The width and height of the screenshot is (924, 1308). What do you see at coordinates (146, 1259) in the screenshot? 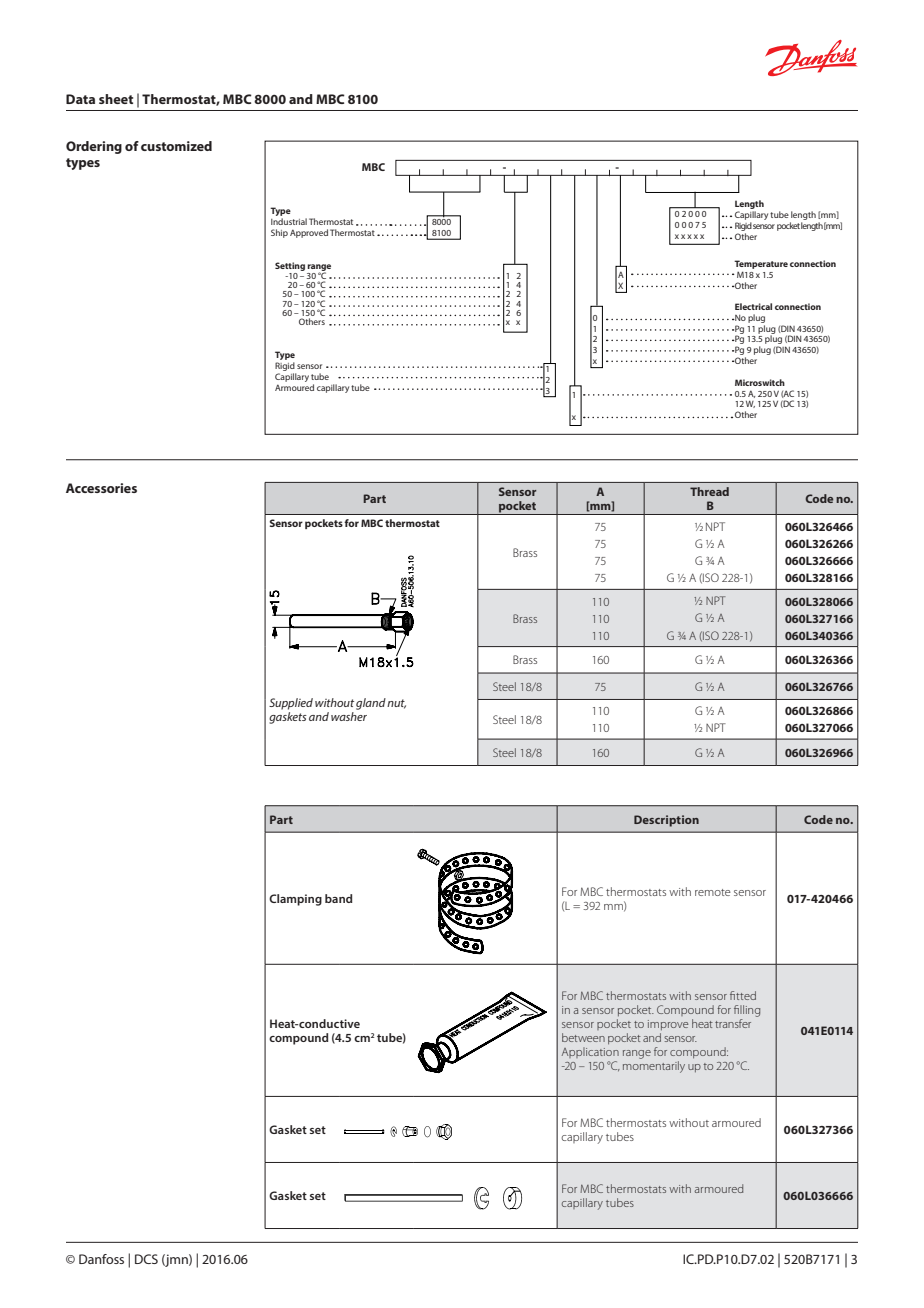
I see `DCS` at bounding box center [146, 1259].
